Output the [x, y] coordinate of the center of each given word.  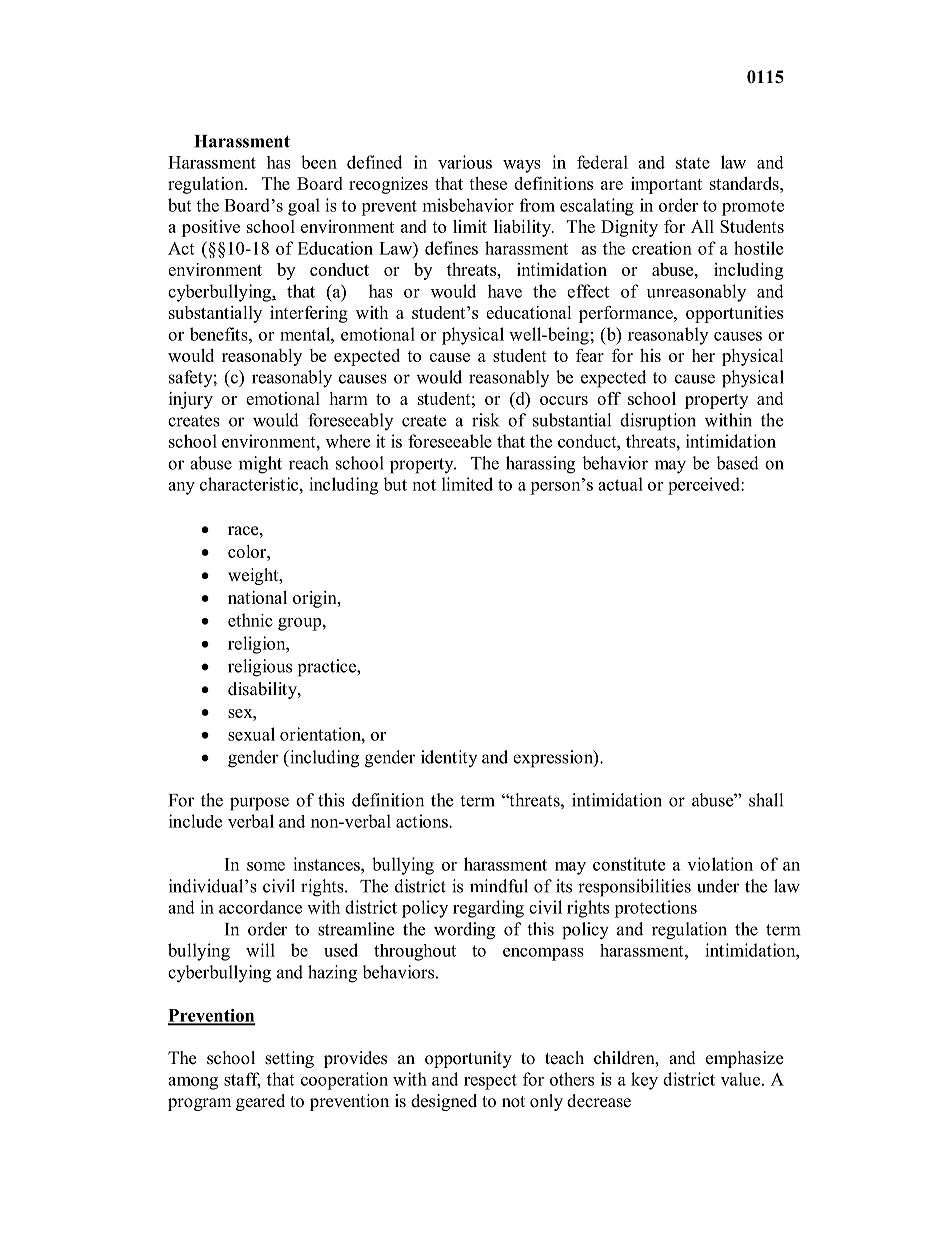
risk [485, 420]
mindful [499, 886]
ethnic [250, 620]
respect [490, 1082]
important [666, 185]
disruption [658, 422]
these [488, 183]
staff [242, 1080]
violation [720, 864]
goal [304, 207]
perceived [705, 486]
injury [191, 400]
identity [449, 758]
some [266, 866]
